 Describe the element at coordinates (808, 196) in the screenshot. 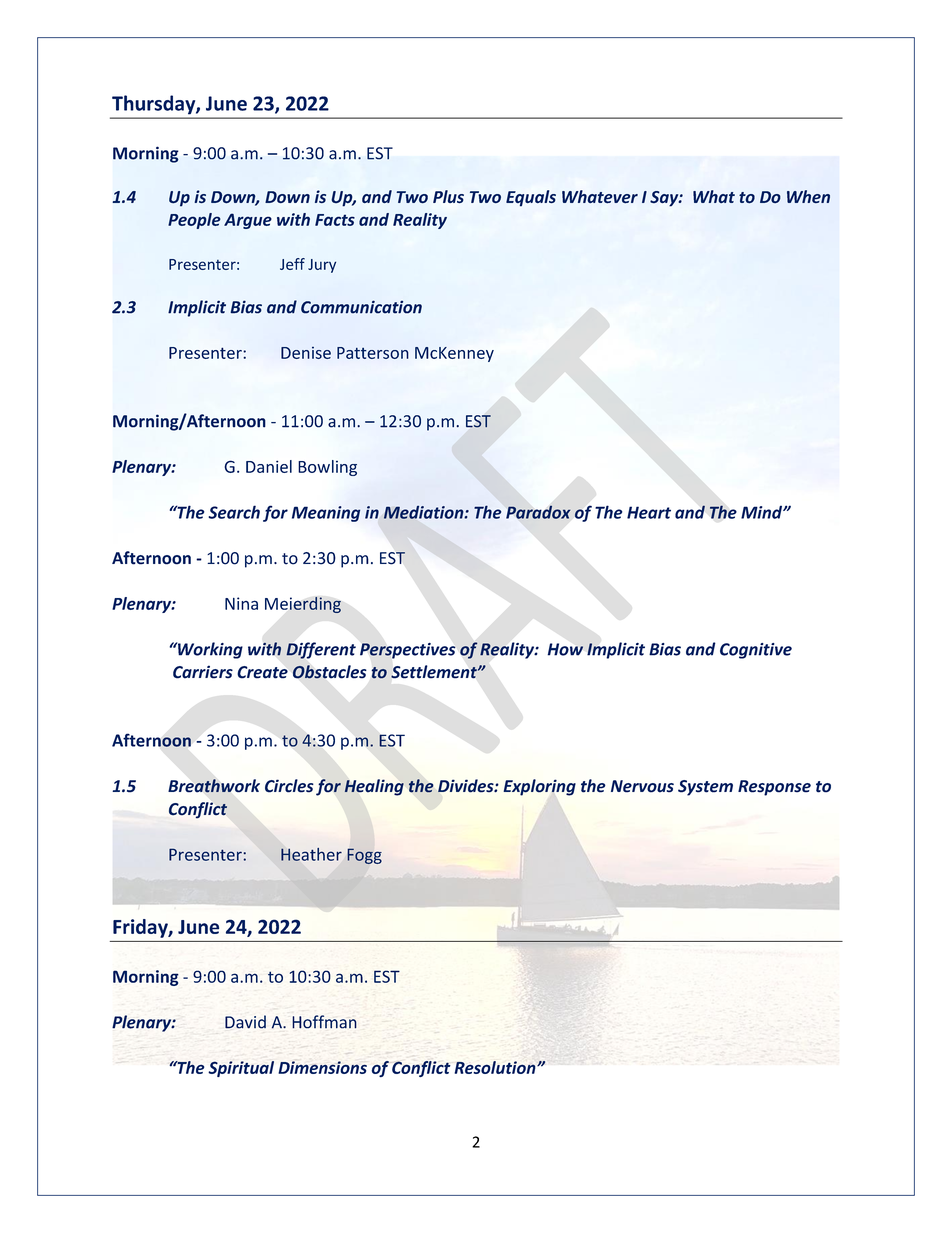

I see `When` at that location.
